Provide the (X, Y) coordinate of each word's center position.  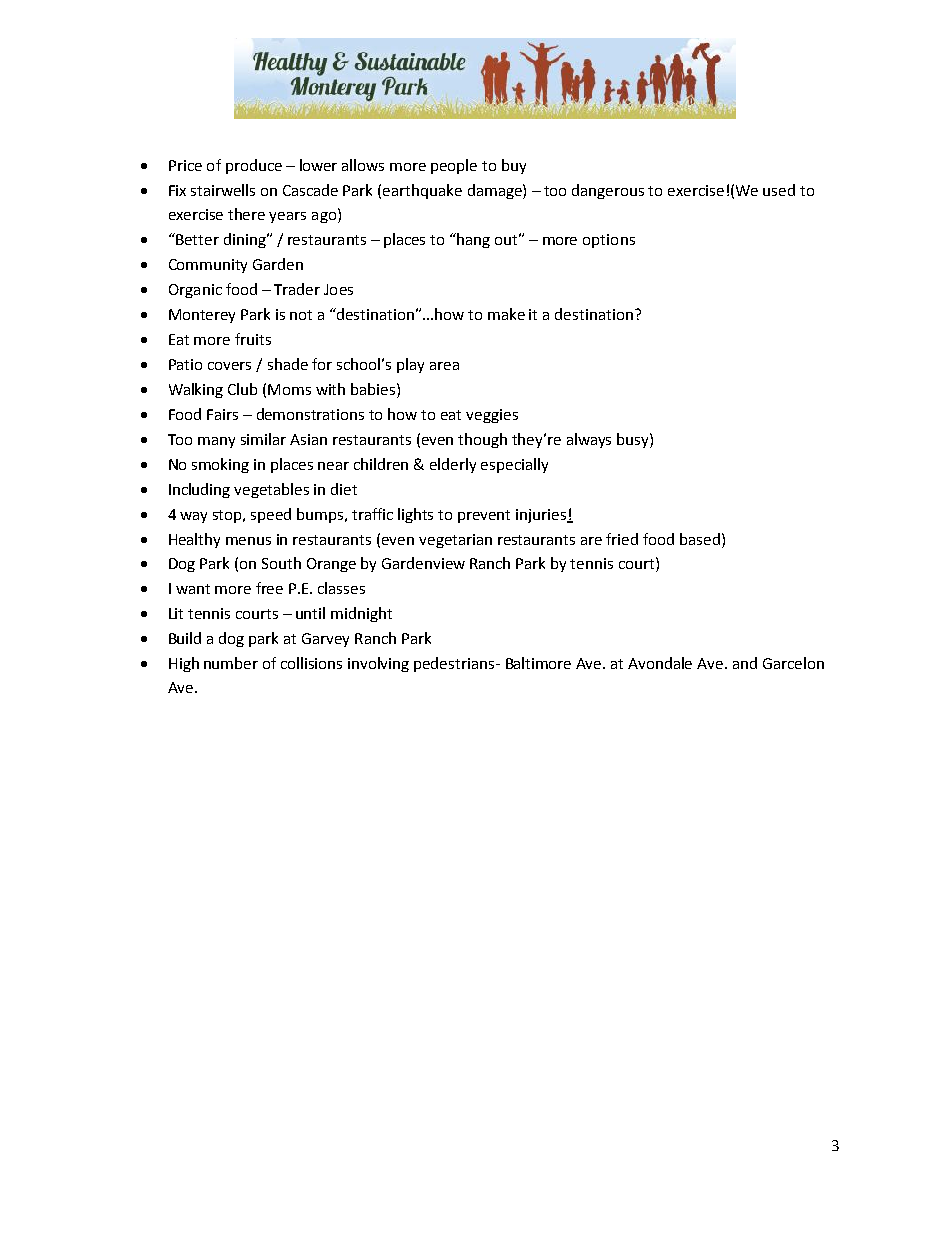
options (609, 241)
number (231, 663)
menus (248, 541)
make (506, 314)
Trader (297, 289)
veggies (492, 416)
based (700, 539)
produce (254, 166)
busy (634, 440)
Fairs (222, 414)
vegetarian (455, 541)
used (779, 190)
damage (496, 191)
